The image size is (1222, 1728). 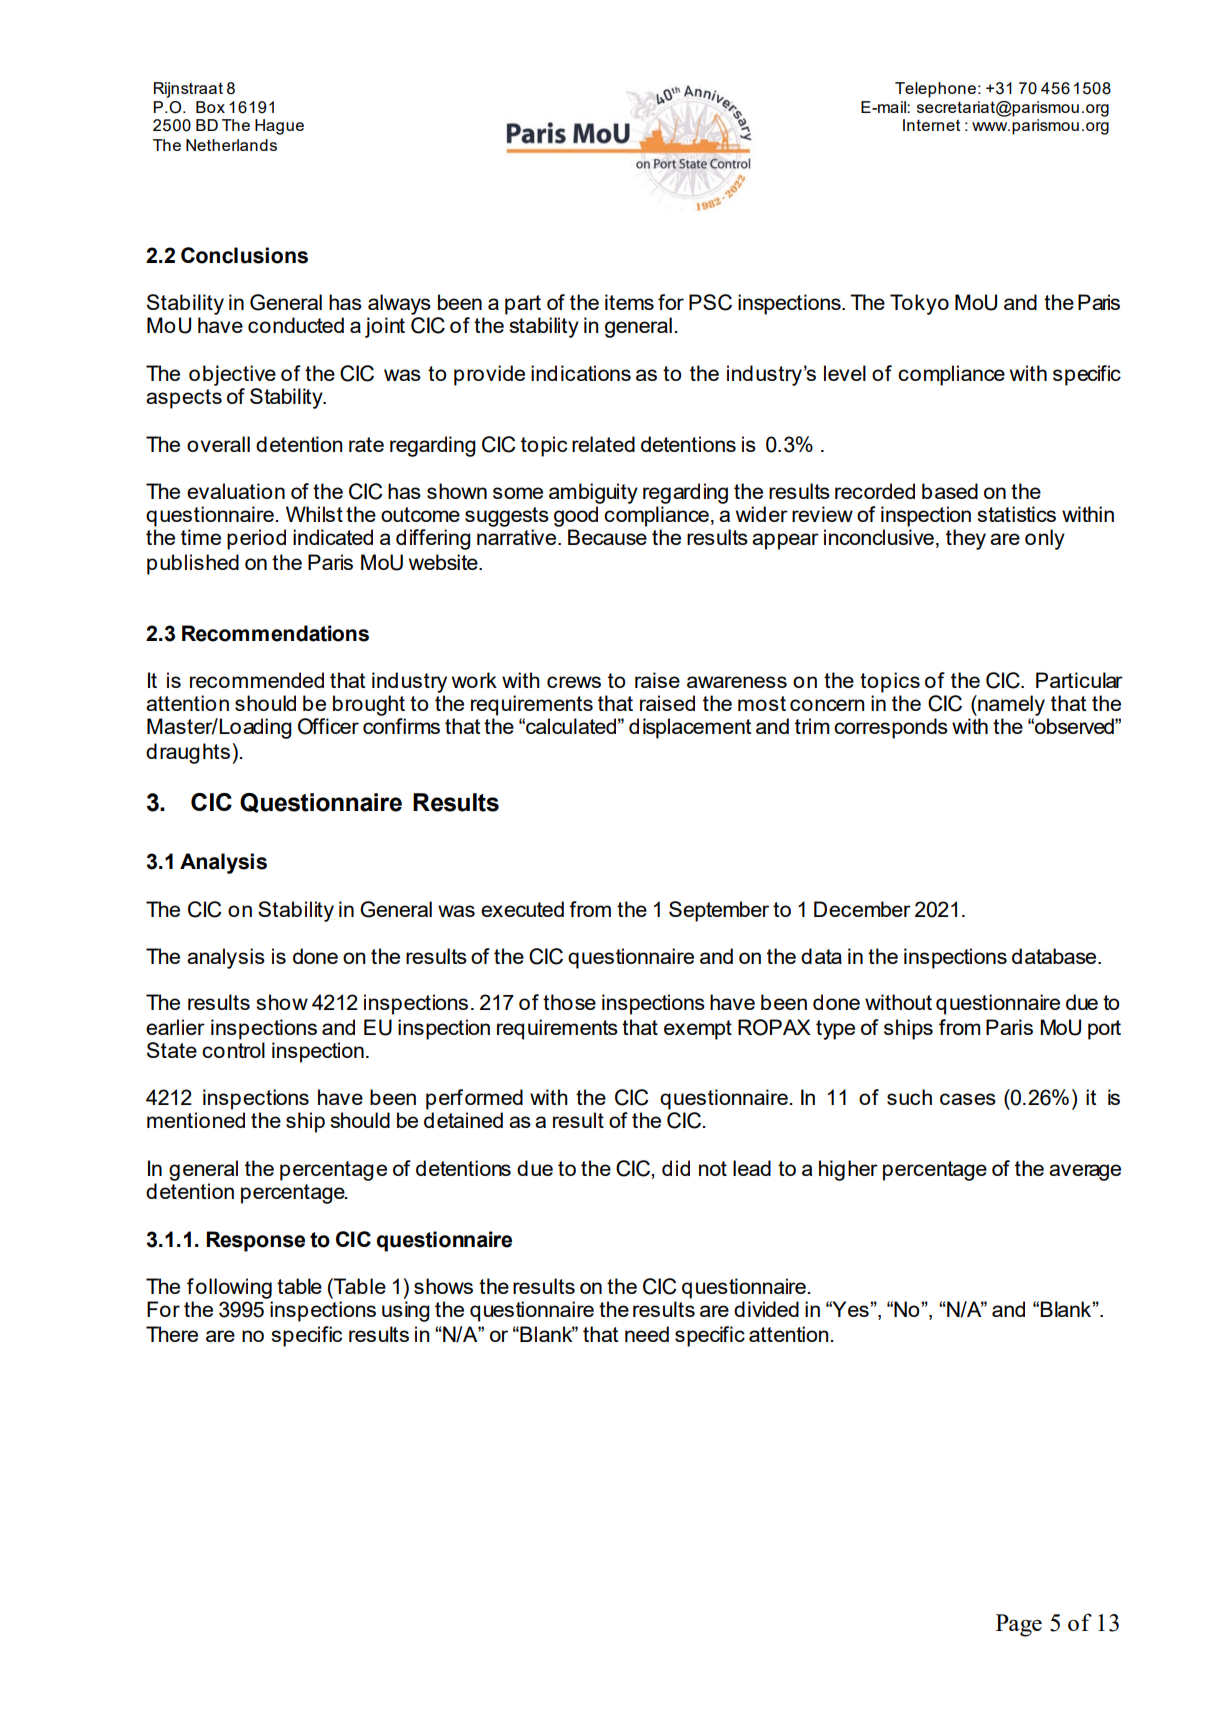 What do you see at coordinates (188, 753) in the screenshot?
I see `draughts` at bounding box center [188, 753].
